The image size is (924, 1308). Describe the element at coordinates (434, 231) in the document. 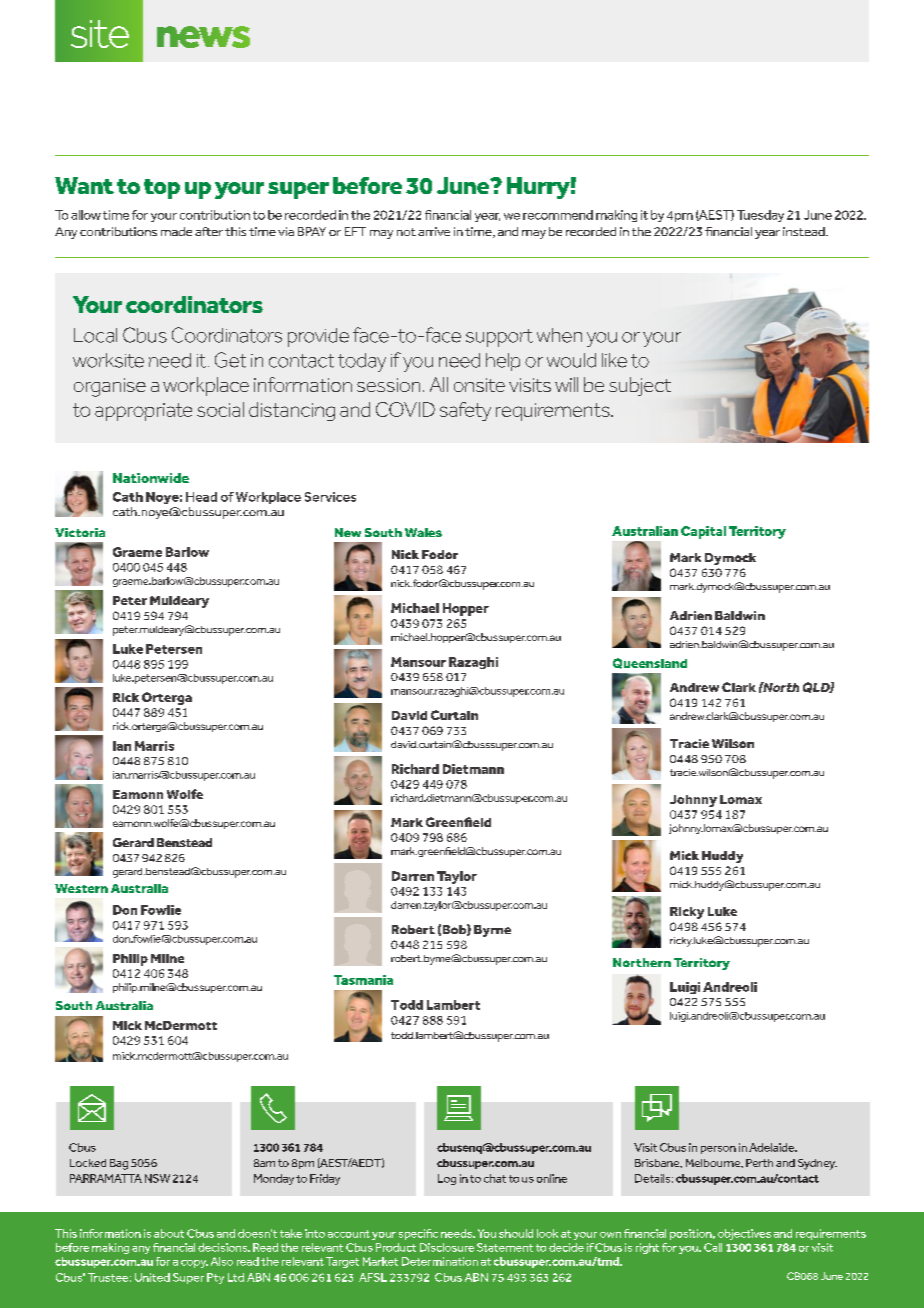

I see `arrive` at that location.
